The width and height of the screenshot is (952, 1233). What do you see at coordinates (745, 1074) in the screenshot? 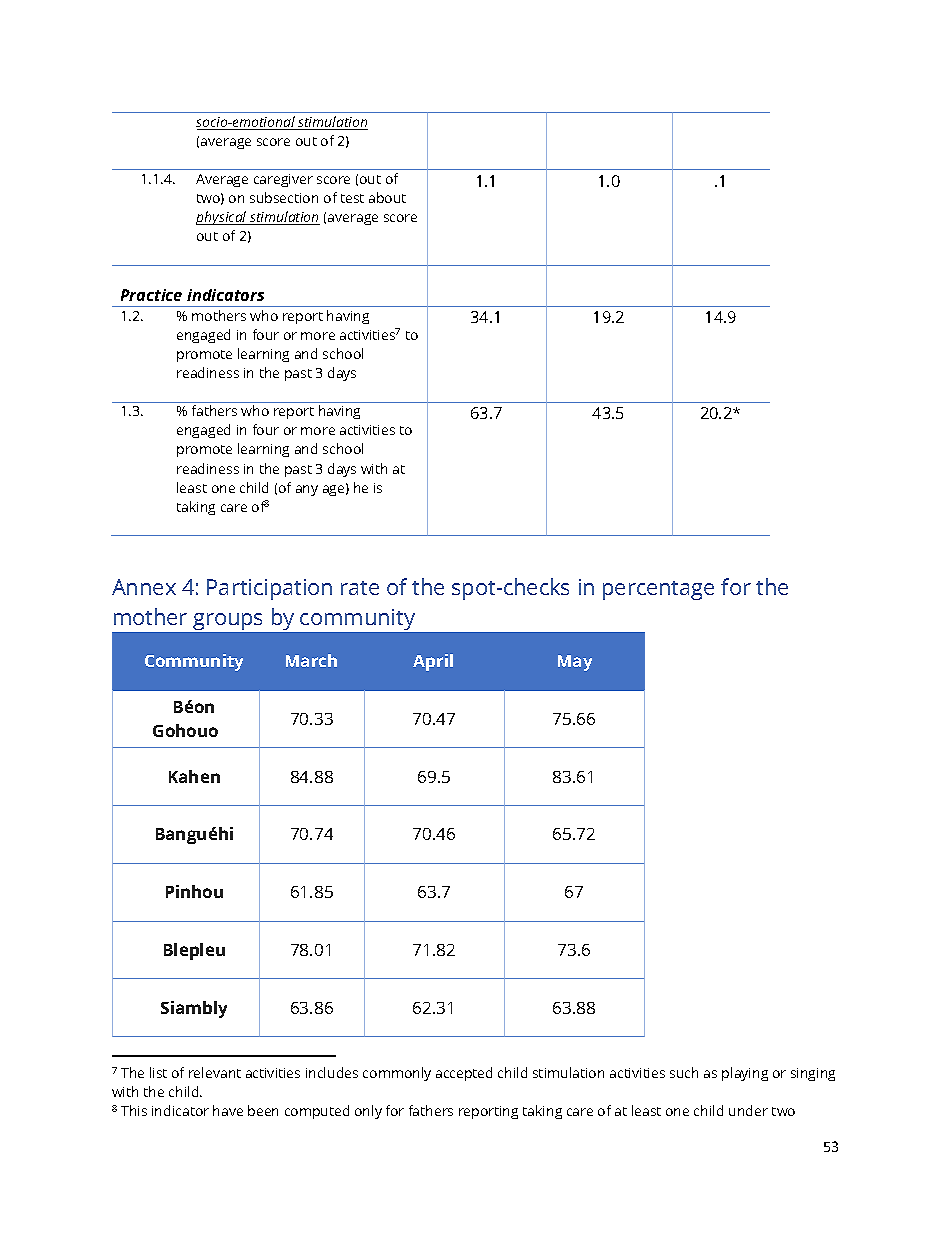
I see `playing` at bounding box center [745, 1074].
